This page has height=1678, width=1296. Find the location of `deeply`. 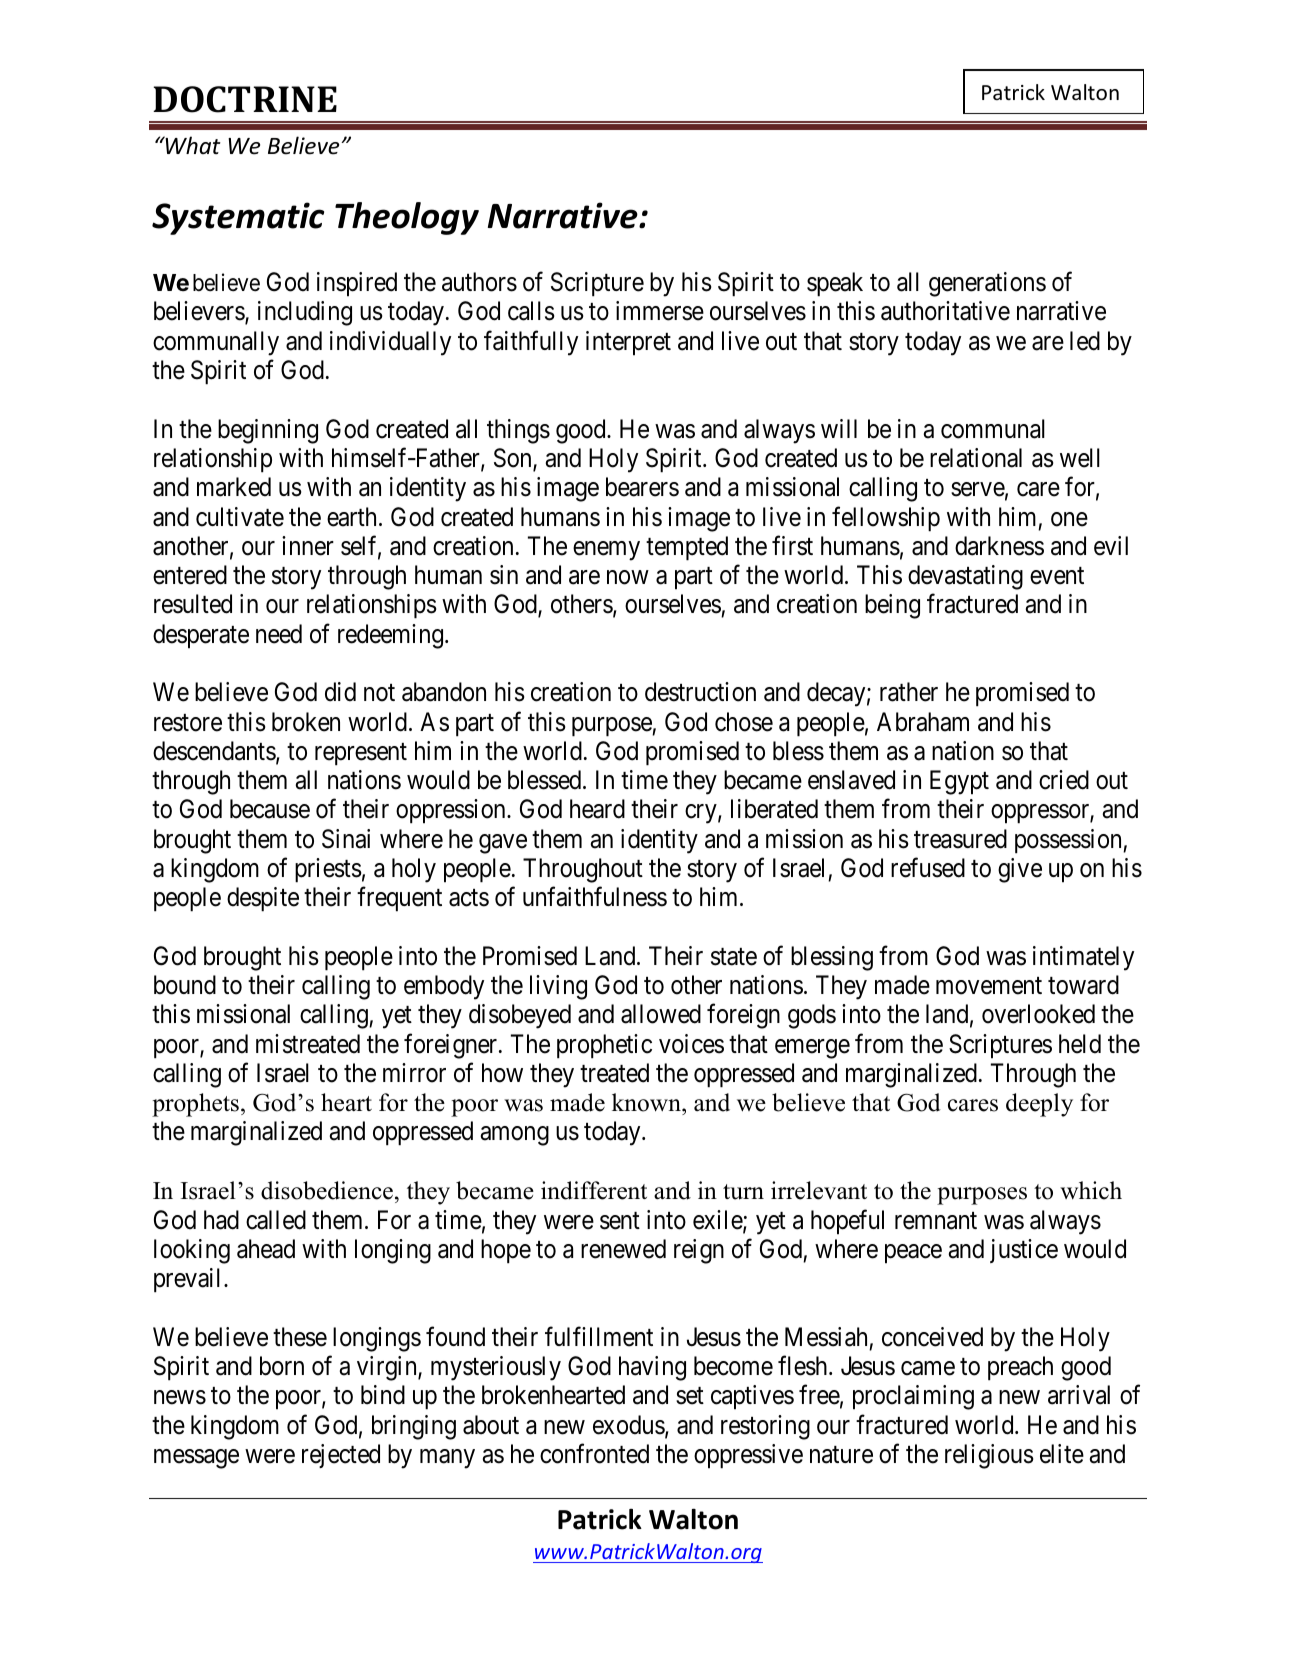

deeply is located at coordinates (1039, 1105).
